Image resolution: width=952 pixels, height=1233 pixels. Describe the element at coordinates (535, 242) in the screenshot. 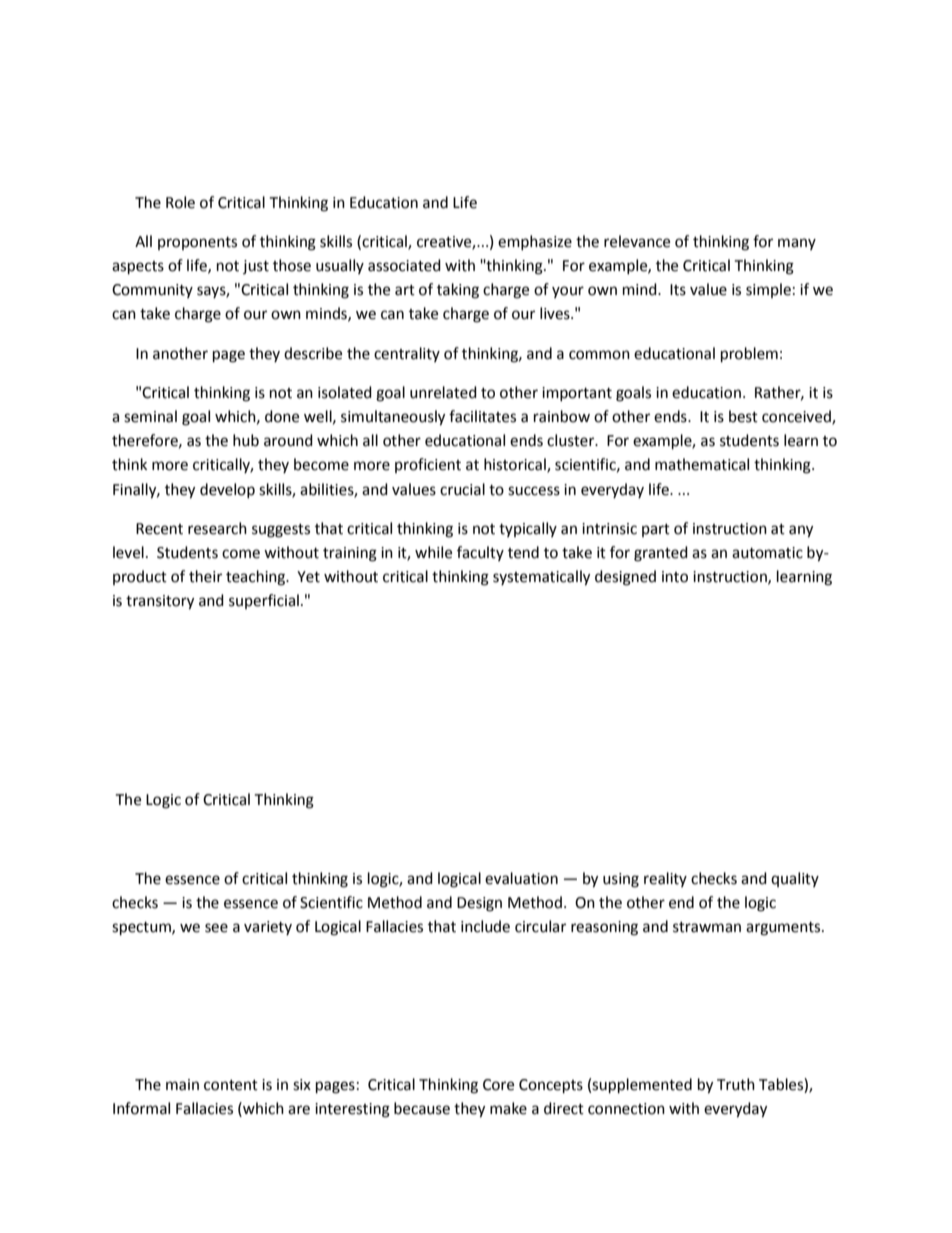

I see `emphasize` at that location.
